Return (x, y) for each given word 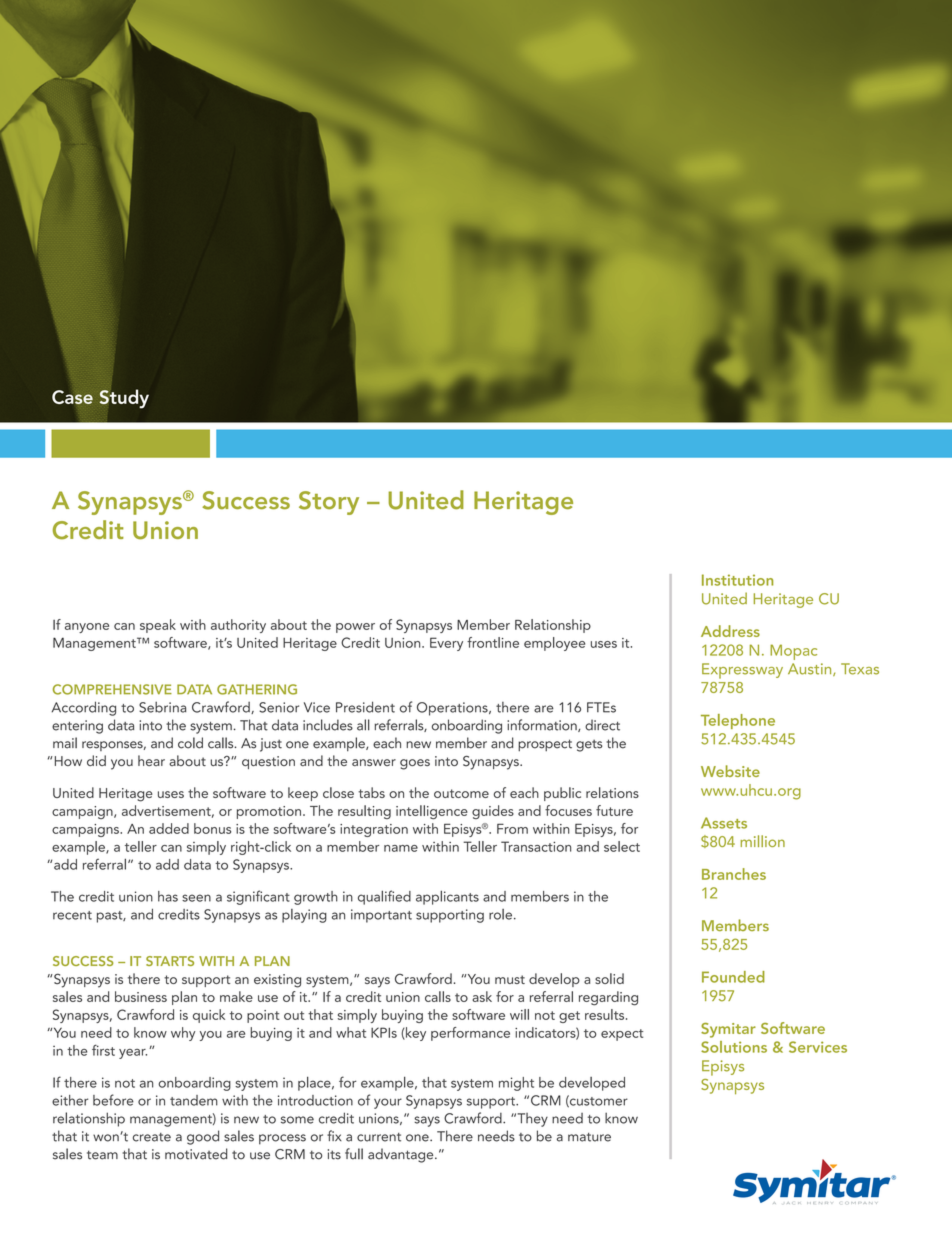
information (543, 725)
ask (482, 996)
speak (158, 626)
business (141, 996)
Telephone (738, 721)
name (401, 848)
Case (72, 397)
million (762, 841)
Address (730, 631)
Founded (733, 977)
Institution (737, 580)
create (152, 1137)
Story (329, 503)
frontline (493, 642)
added (169, 828)
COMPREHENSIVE (112, 689)
